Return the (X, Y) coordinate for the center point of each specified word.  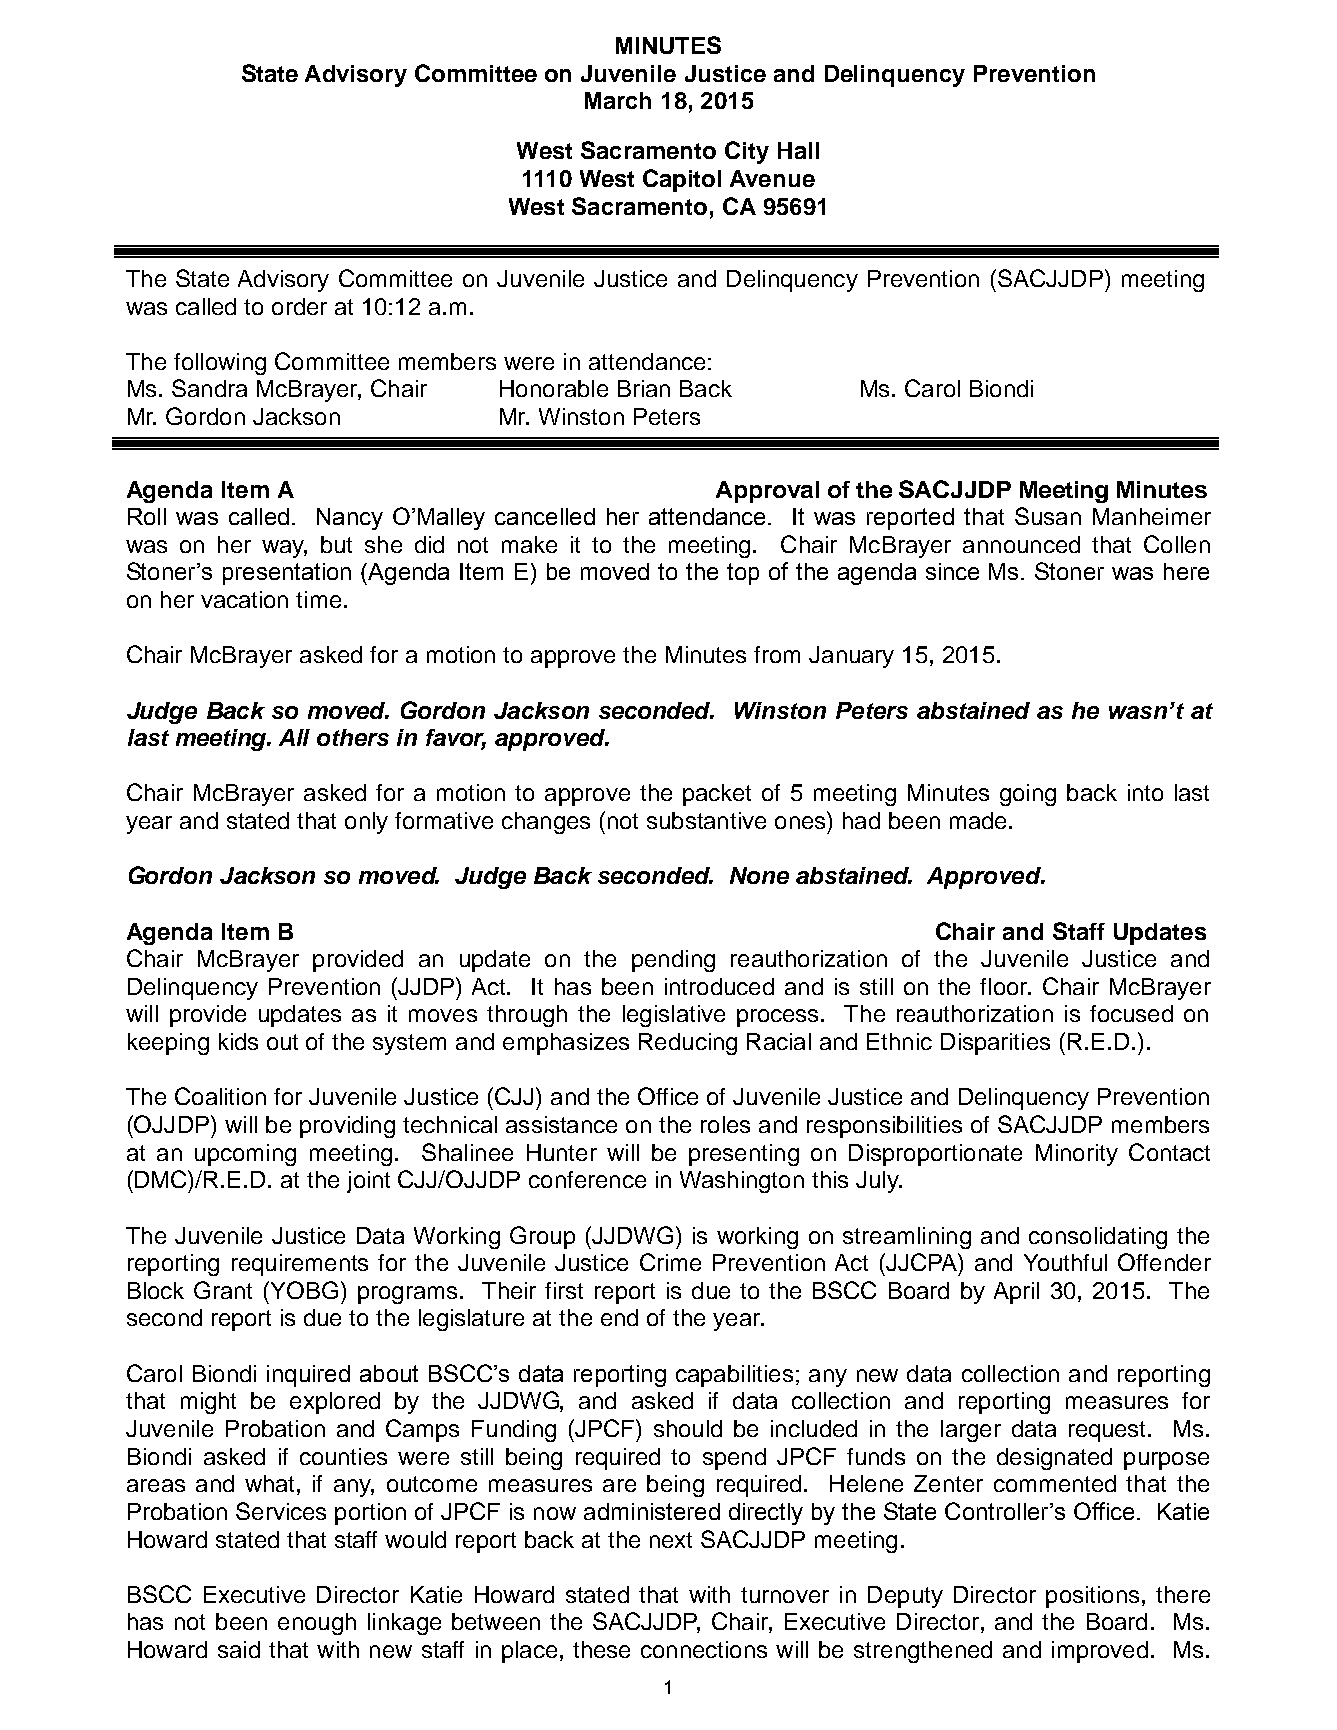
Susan (1048, 516)
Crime (670, 1262)
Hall (798, 150)
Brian (644, 388)
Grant (223, 1290)
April (1016, 1293)
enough (317, 1624)
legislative (674, 1016)
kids (238, 1041)
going (1028, 795)
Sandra (209, 388)
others (353, 737)
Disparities (995, 1044)
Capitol (682, 180)
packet (717, 795)
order (299, 306)
